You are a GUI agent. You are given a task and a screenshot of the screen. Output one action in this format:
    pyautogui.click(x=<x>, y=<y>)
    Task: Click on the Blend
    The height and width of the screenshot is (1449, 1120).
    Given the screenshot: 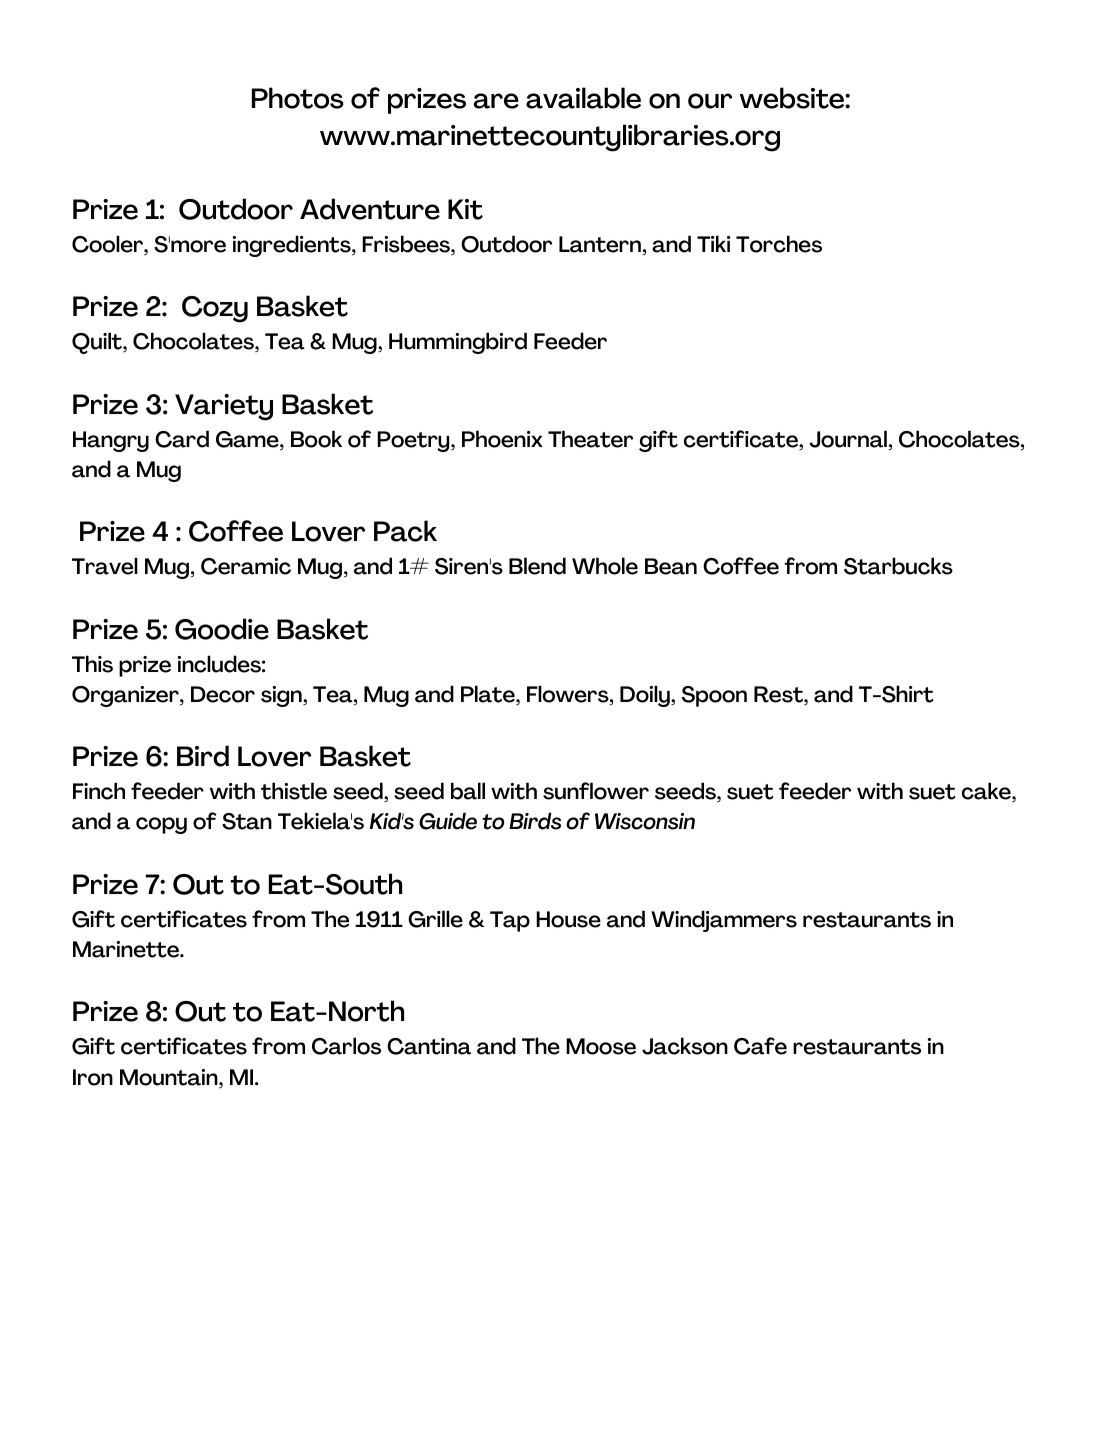 What is the action you would take?
    pyautogui.click(x=537, y=566)
